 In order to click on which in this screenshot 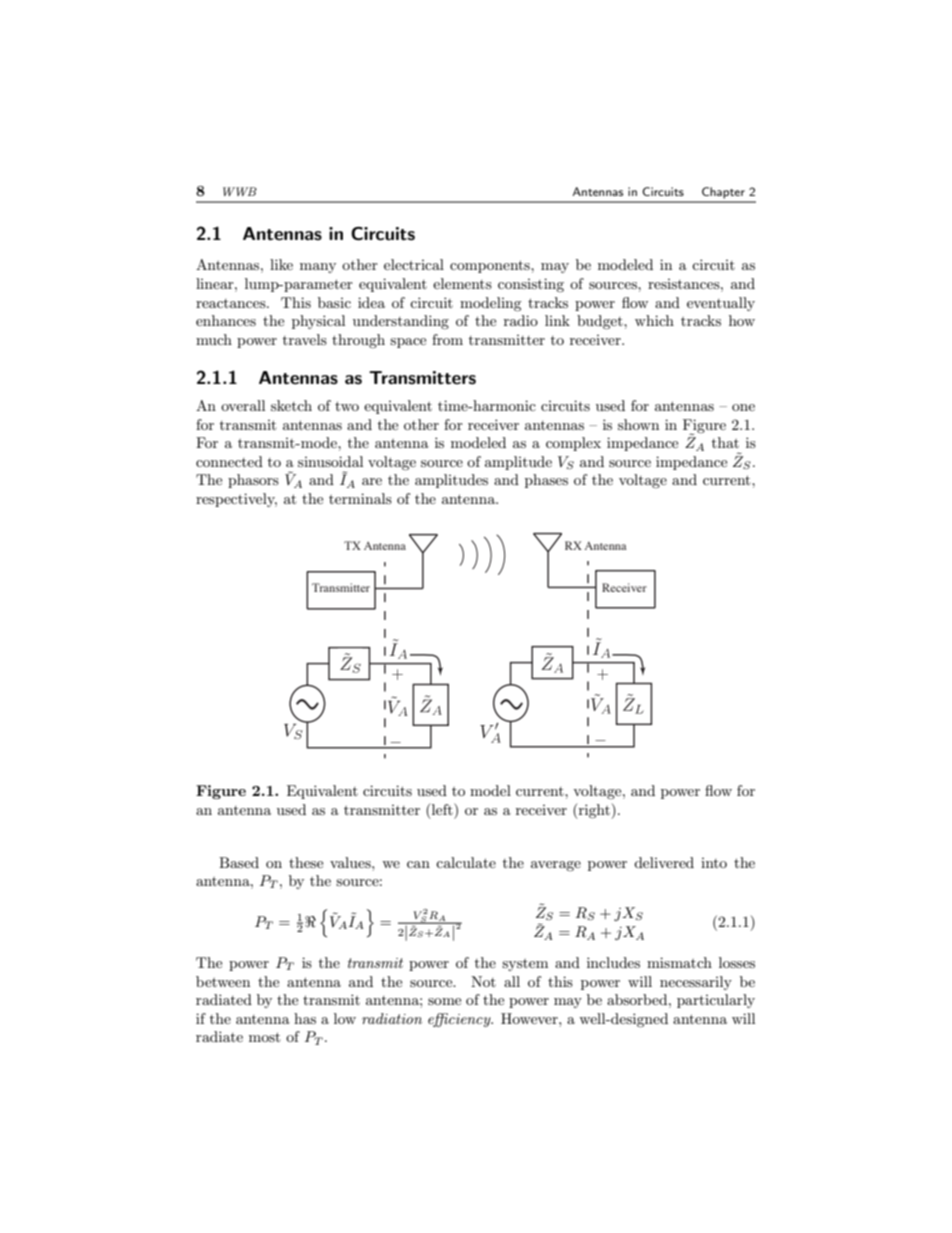, I will do `click(654, 320)`.
